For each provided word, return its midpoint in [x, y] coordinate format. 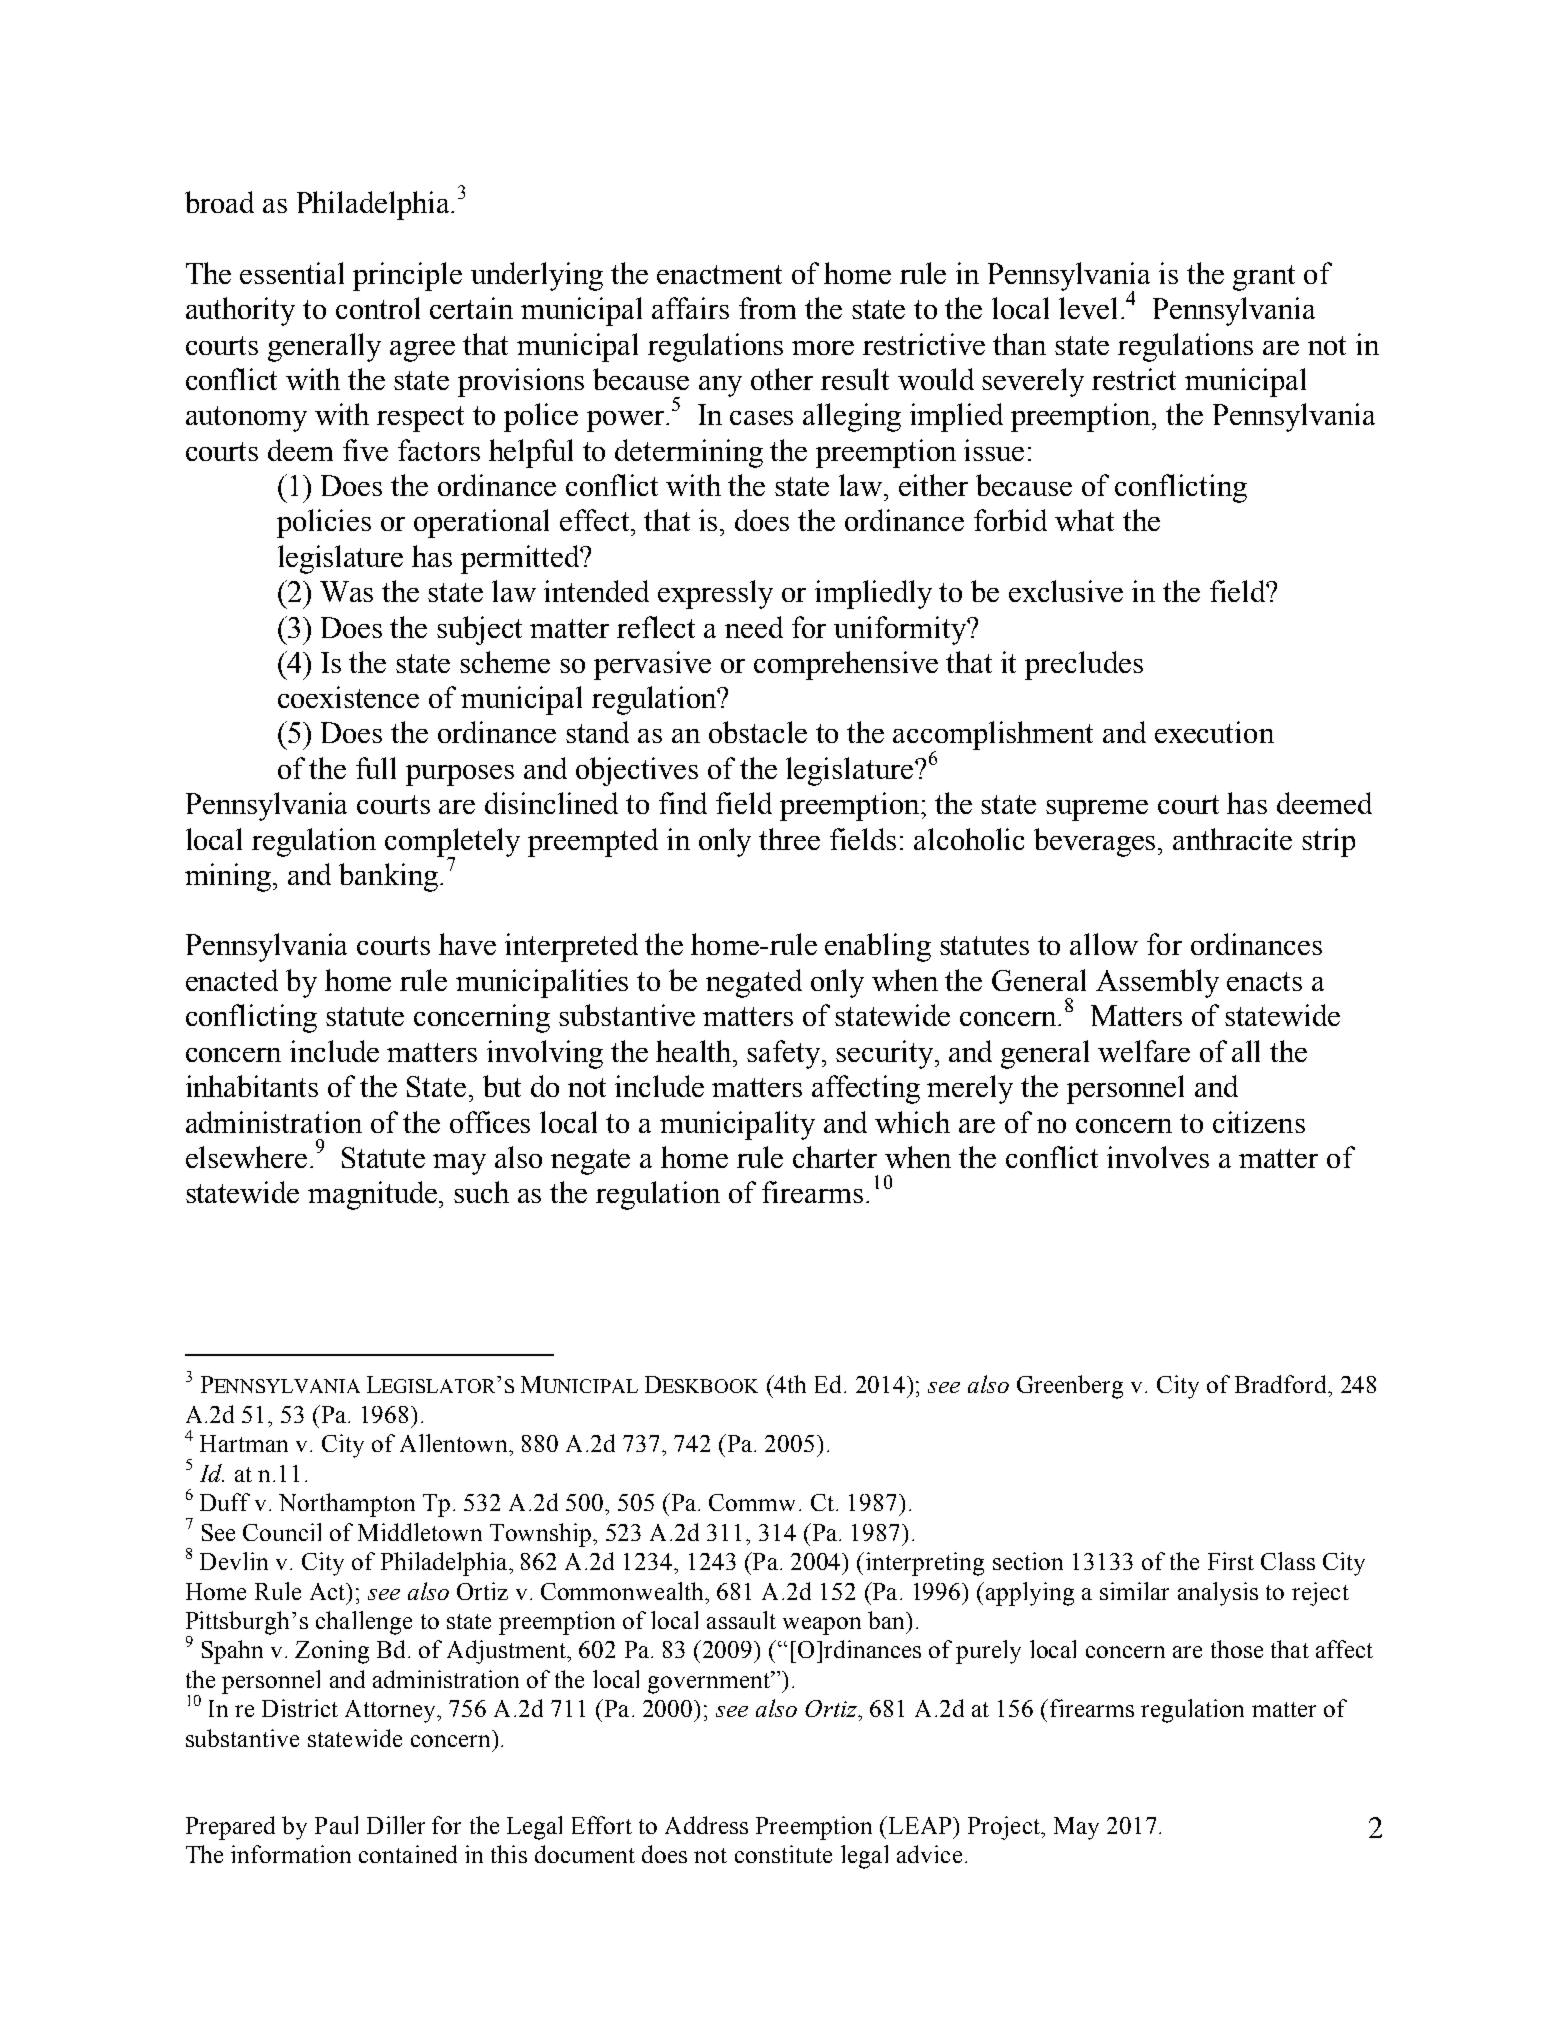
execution [1214, 732]
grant [1264, 278]
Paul [336, 1825]
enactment [719, 274]
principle [407, 276]
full [376, 768]
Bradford [1282, 1384]
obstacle [758, 732]
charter [835, 1157]
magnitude [374, 1195]
